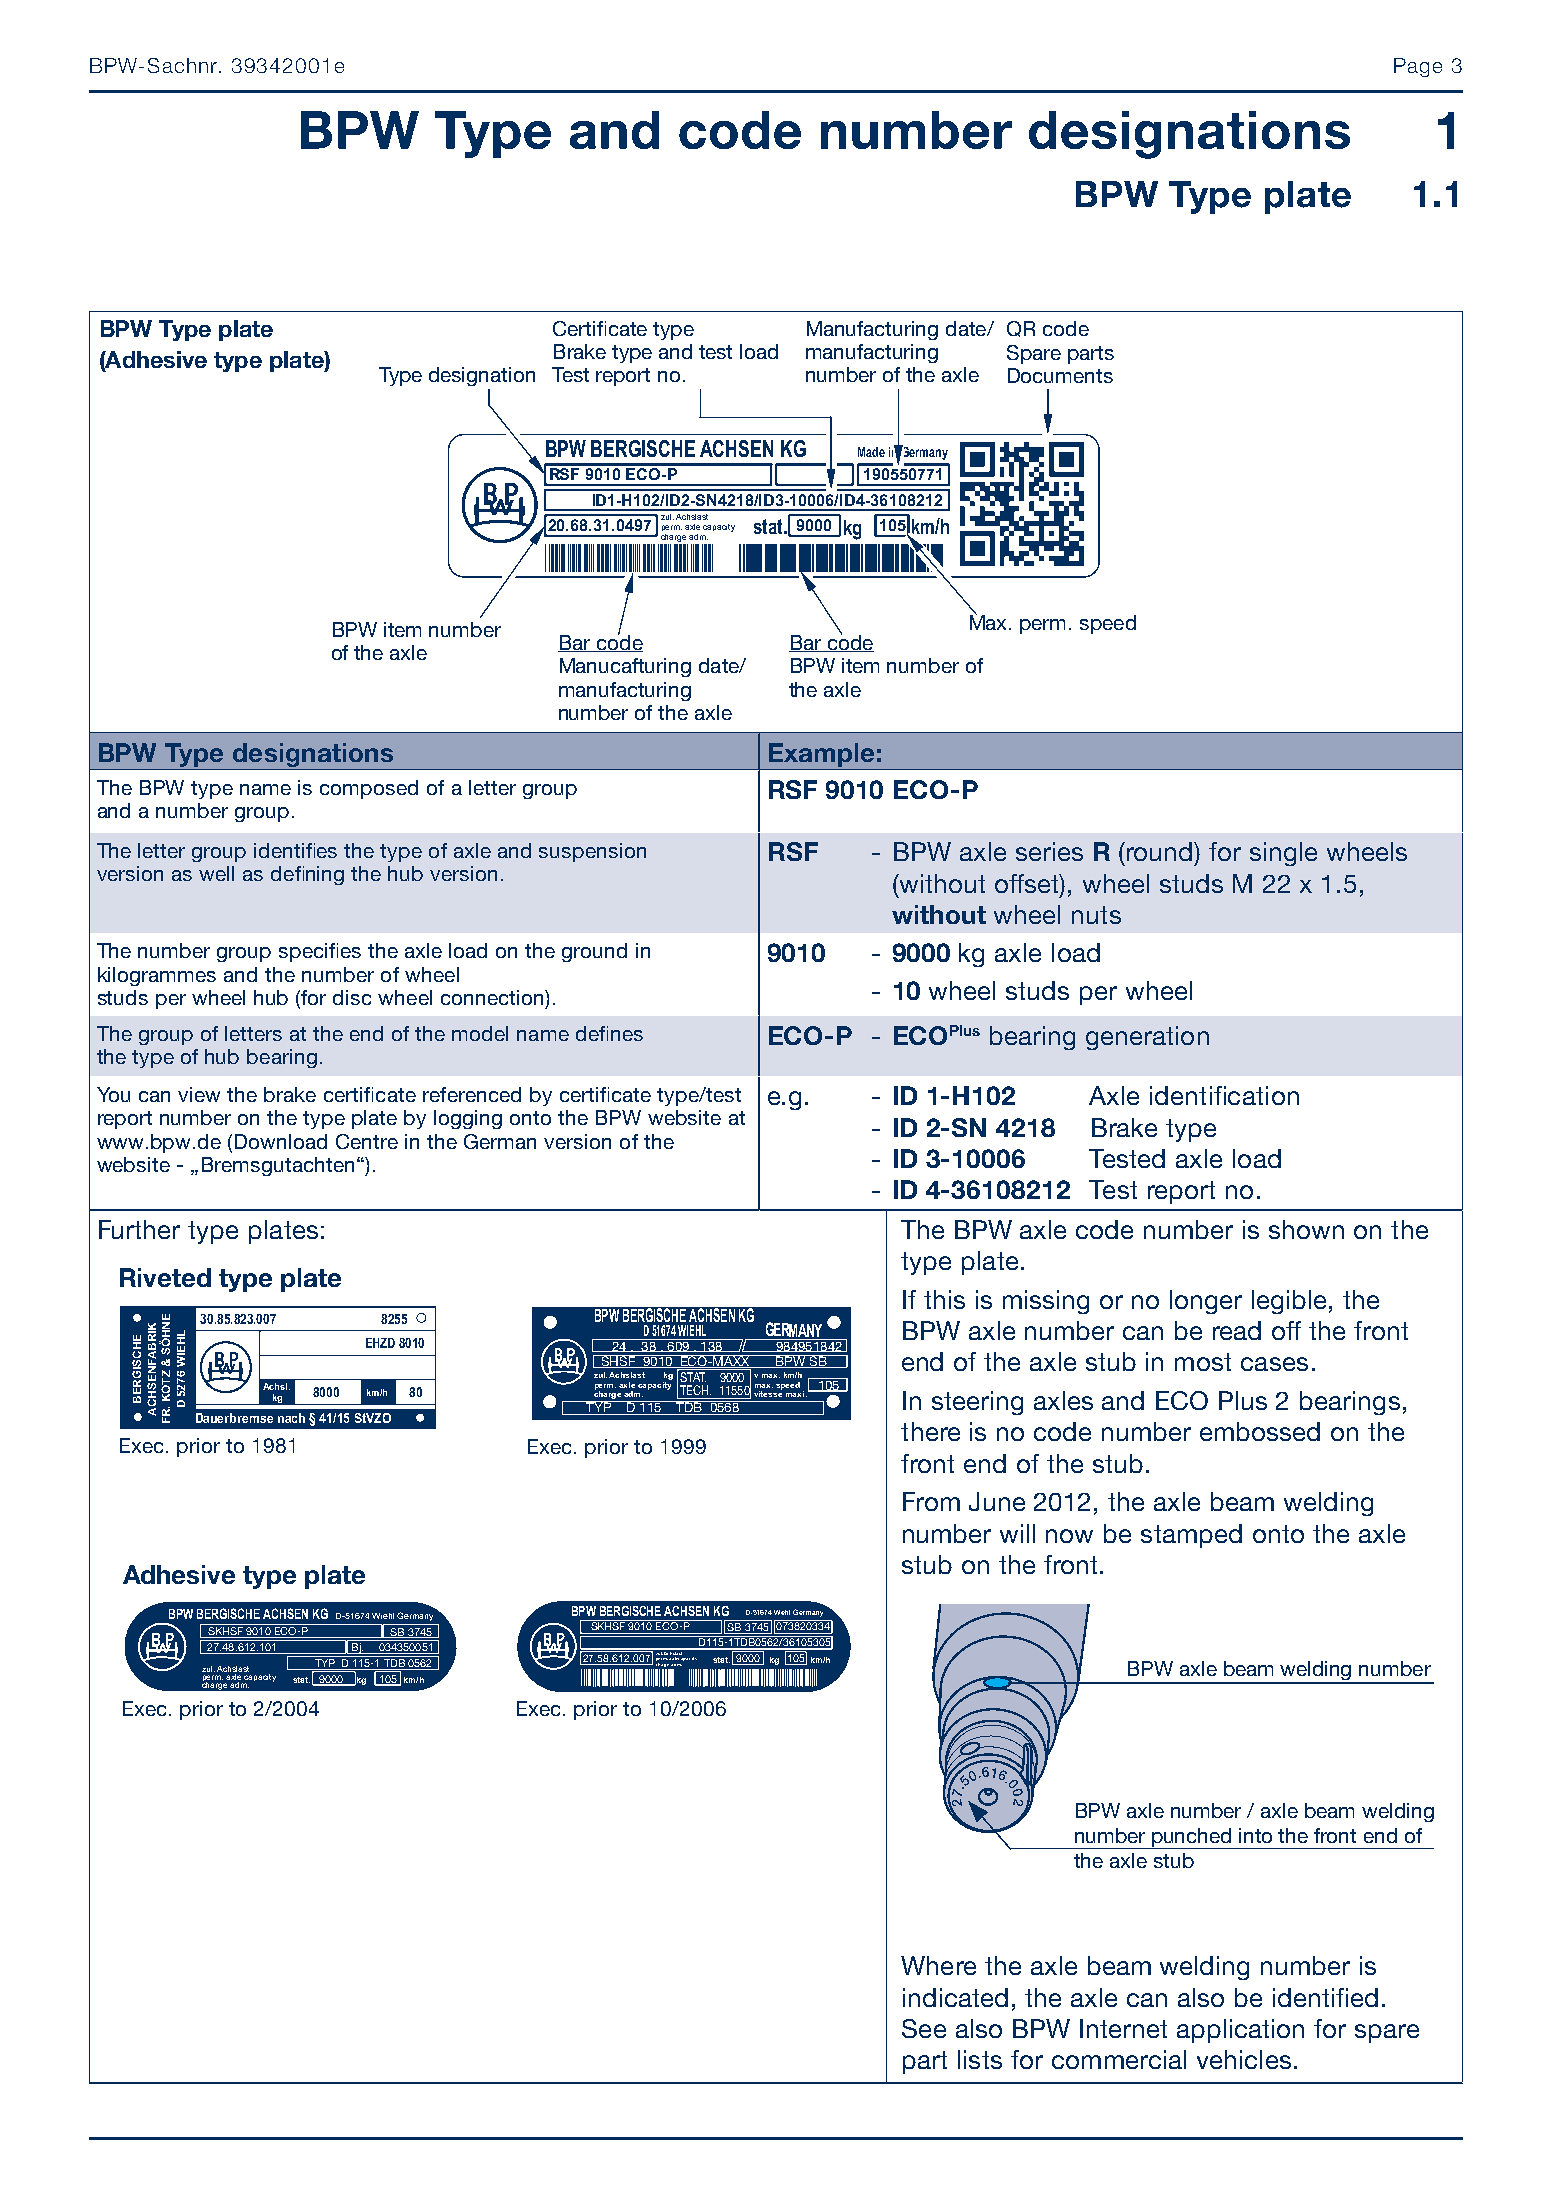 The width and height of the page is (1552, 2196). What do you see at coordinates (930, 1431) in the page?
I see `there` at bounding box center [930, 1431].
